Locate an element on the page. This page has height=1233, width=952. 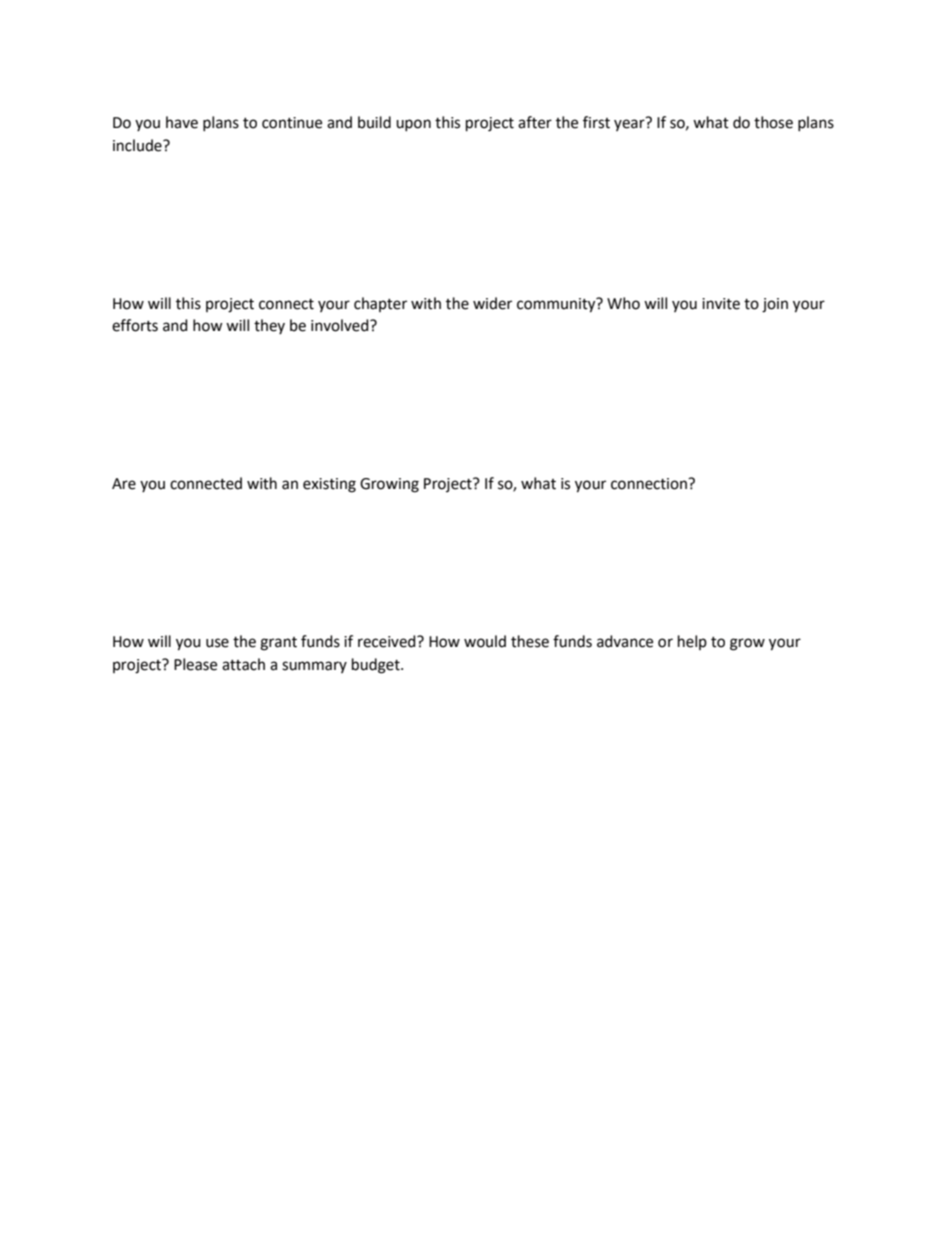
year is located at coordinates (629, 125).
